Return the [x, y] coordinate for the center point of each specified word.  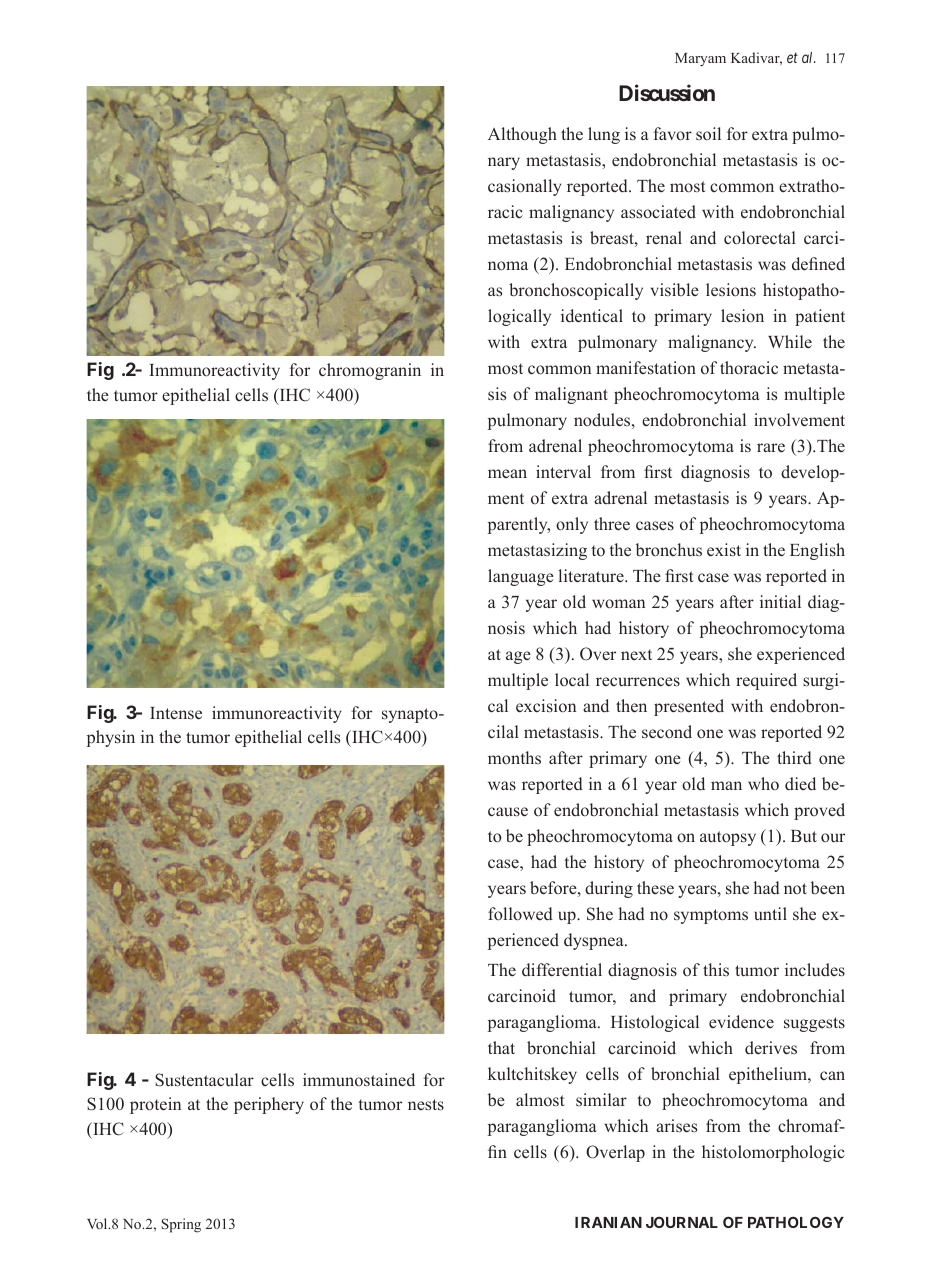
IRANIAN [608, 1222]
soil [708, 133]
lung [604, 135]
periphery [269, 1105]
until [770, 913]
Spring [181, 1225]
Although [522, 135]
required [766, 681]
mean [507, 473]
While [790, 341]
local [572, 679]
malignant [571, 395]
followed [520, 914]
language [521, 577]
